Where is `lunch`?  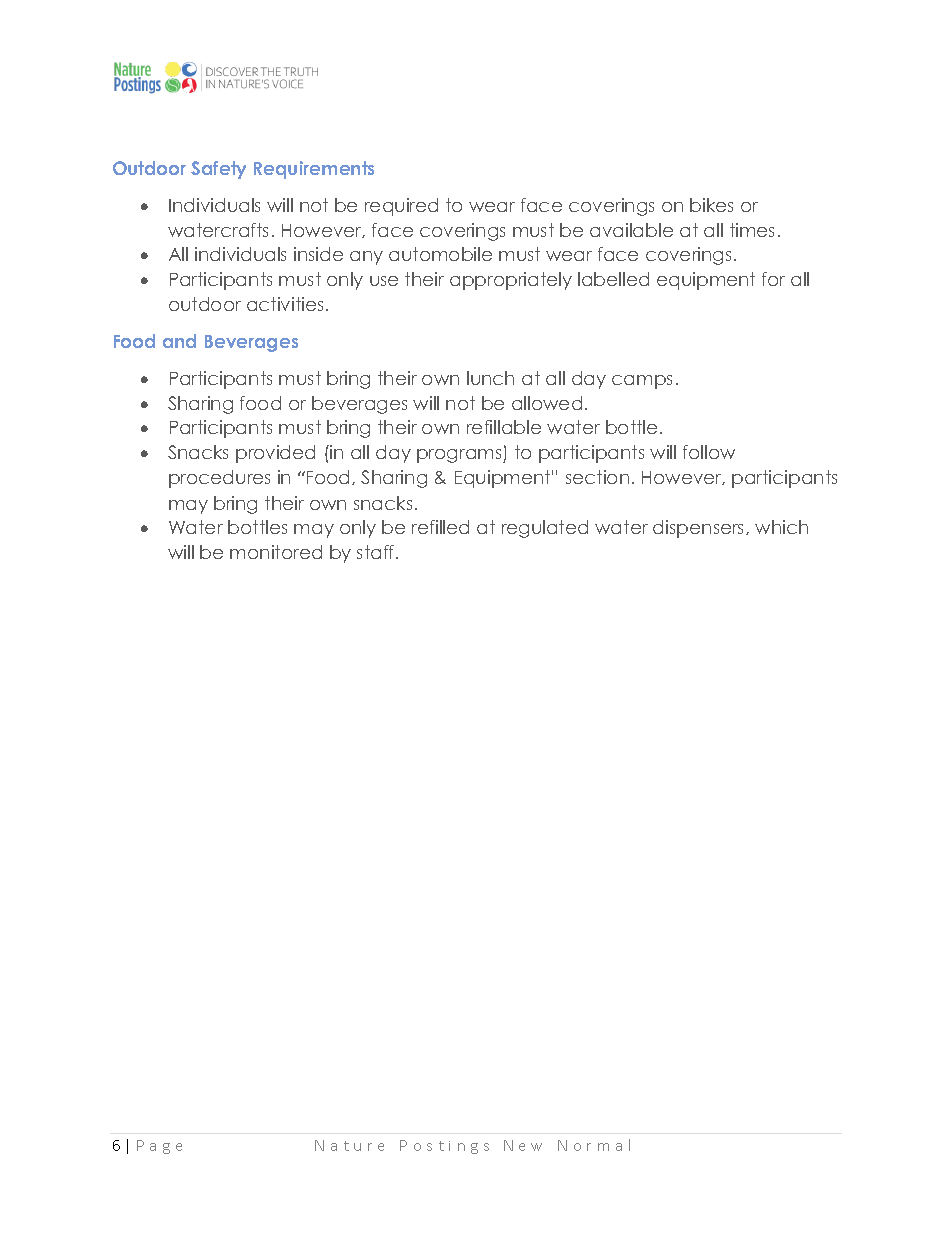
lunch is located at coordinates (490, 378).
